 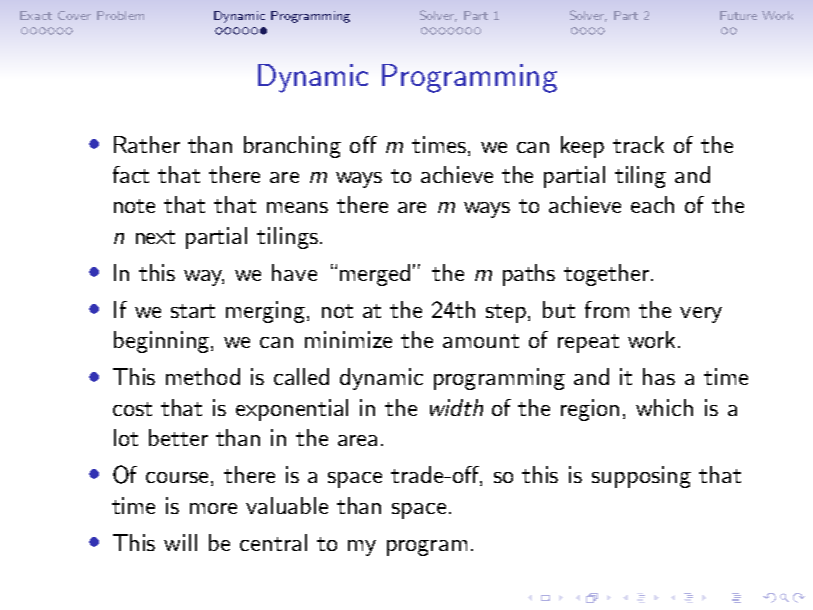 I want to click on valuable, so click(x=287, y=505).
